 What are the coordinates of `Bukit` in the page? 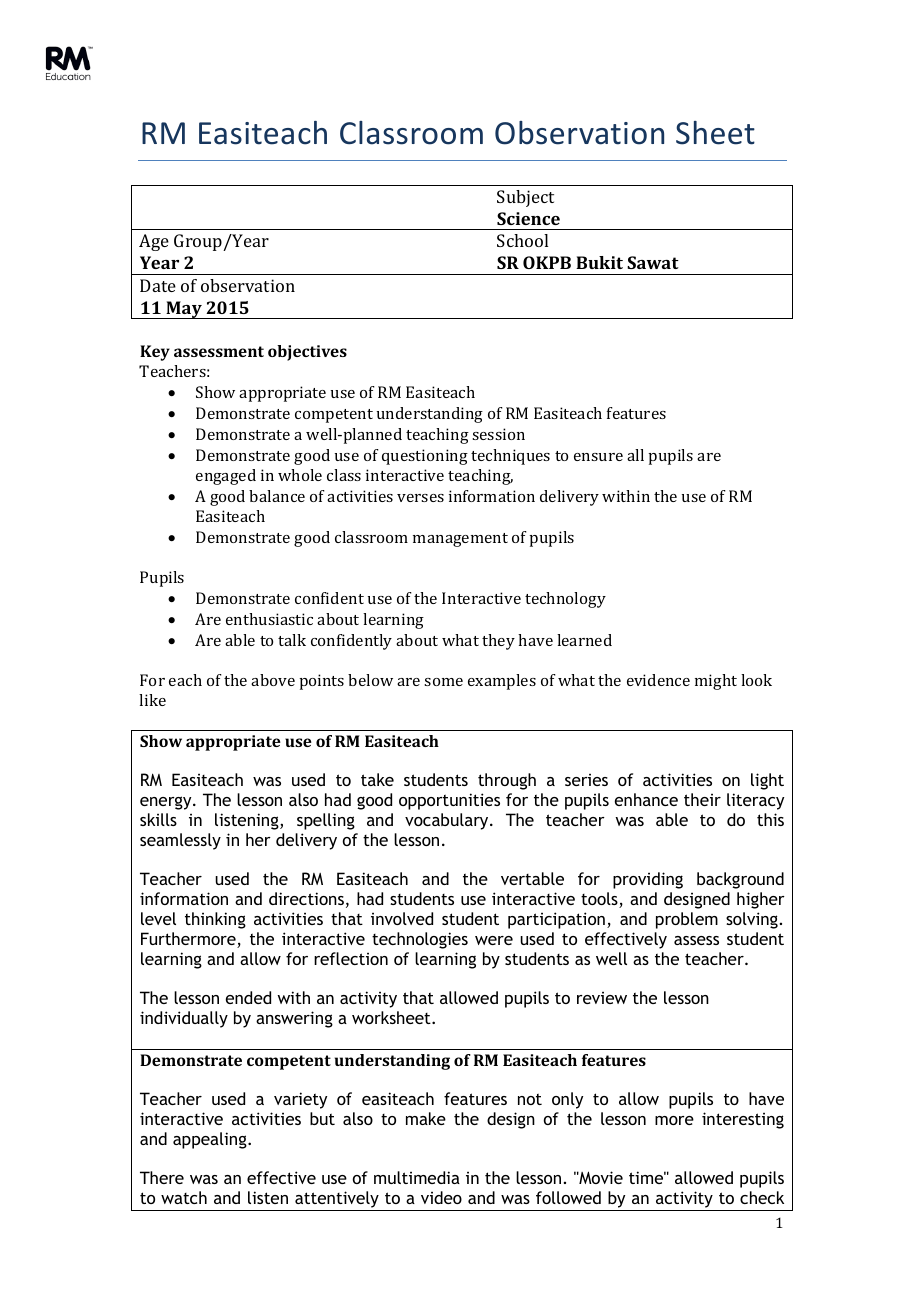 It's located at (599, 262).
